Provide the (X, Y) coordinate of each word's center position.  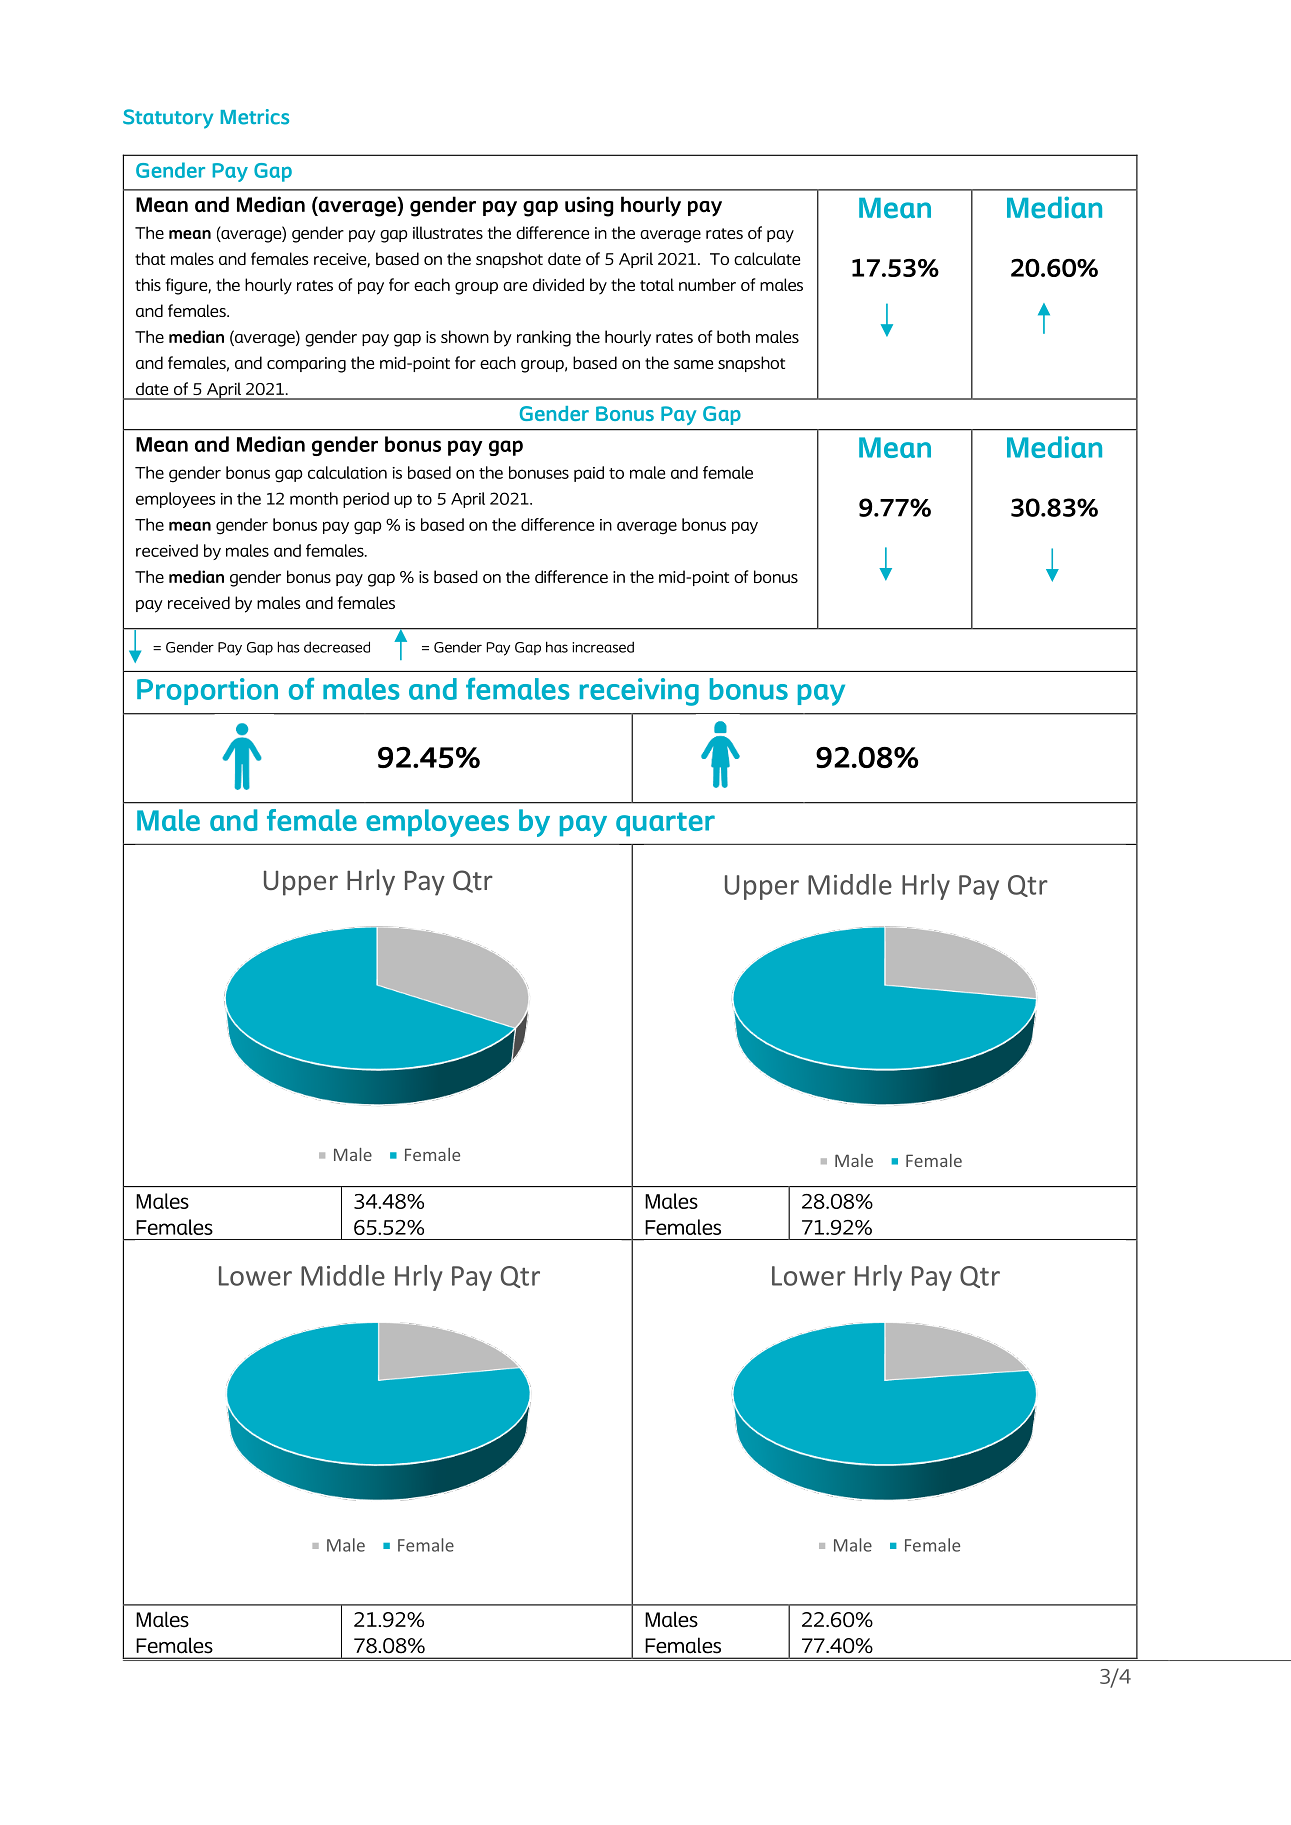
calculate (767, 258)
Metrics (255, 117)
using (589, 206)
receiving (639, 692)
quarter (665, 824)
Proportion (207, 691)
